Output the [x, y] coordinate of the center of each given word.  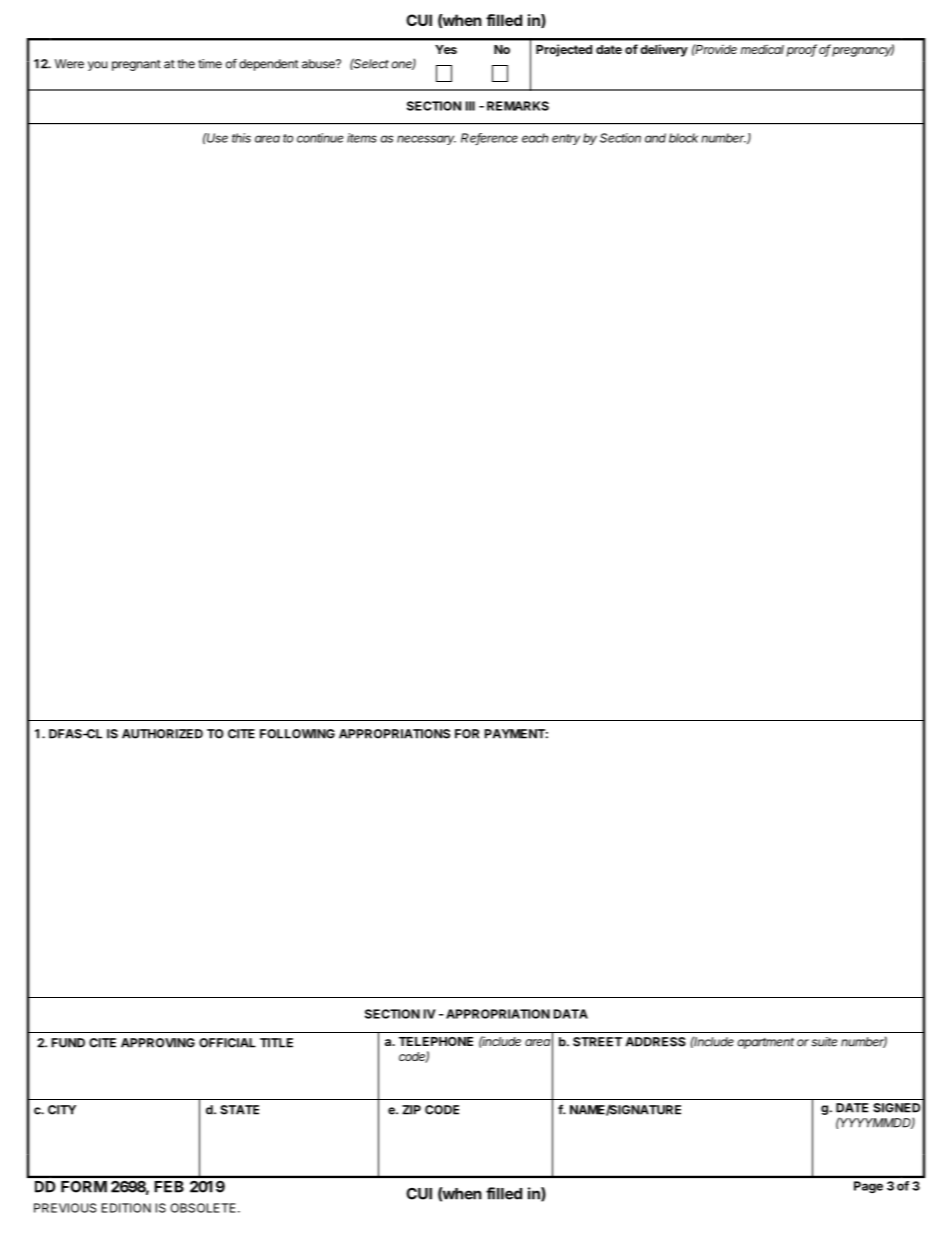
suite [824, 1042]
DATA [571, 1014]
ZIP [411, 1110]
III [470, 106]
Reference [489, 139]
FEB [169, 1186]
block [683, 138]
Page [868, 1187]
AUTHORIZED [162, 734]
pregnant [136, 65]
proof [802, 50]
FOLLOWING [297, 734]
